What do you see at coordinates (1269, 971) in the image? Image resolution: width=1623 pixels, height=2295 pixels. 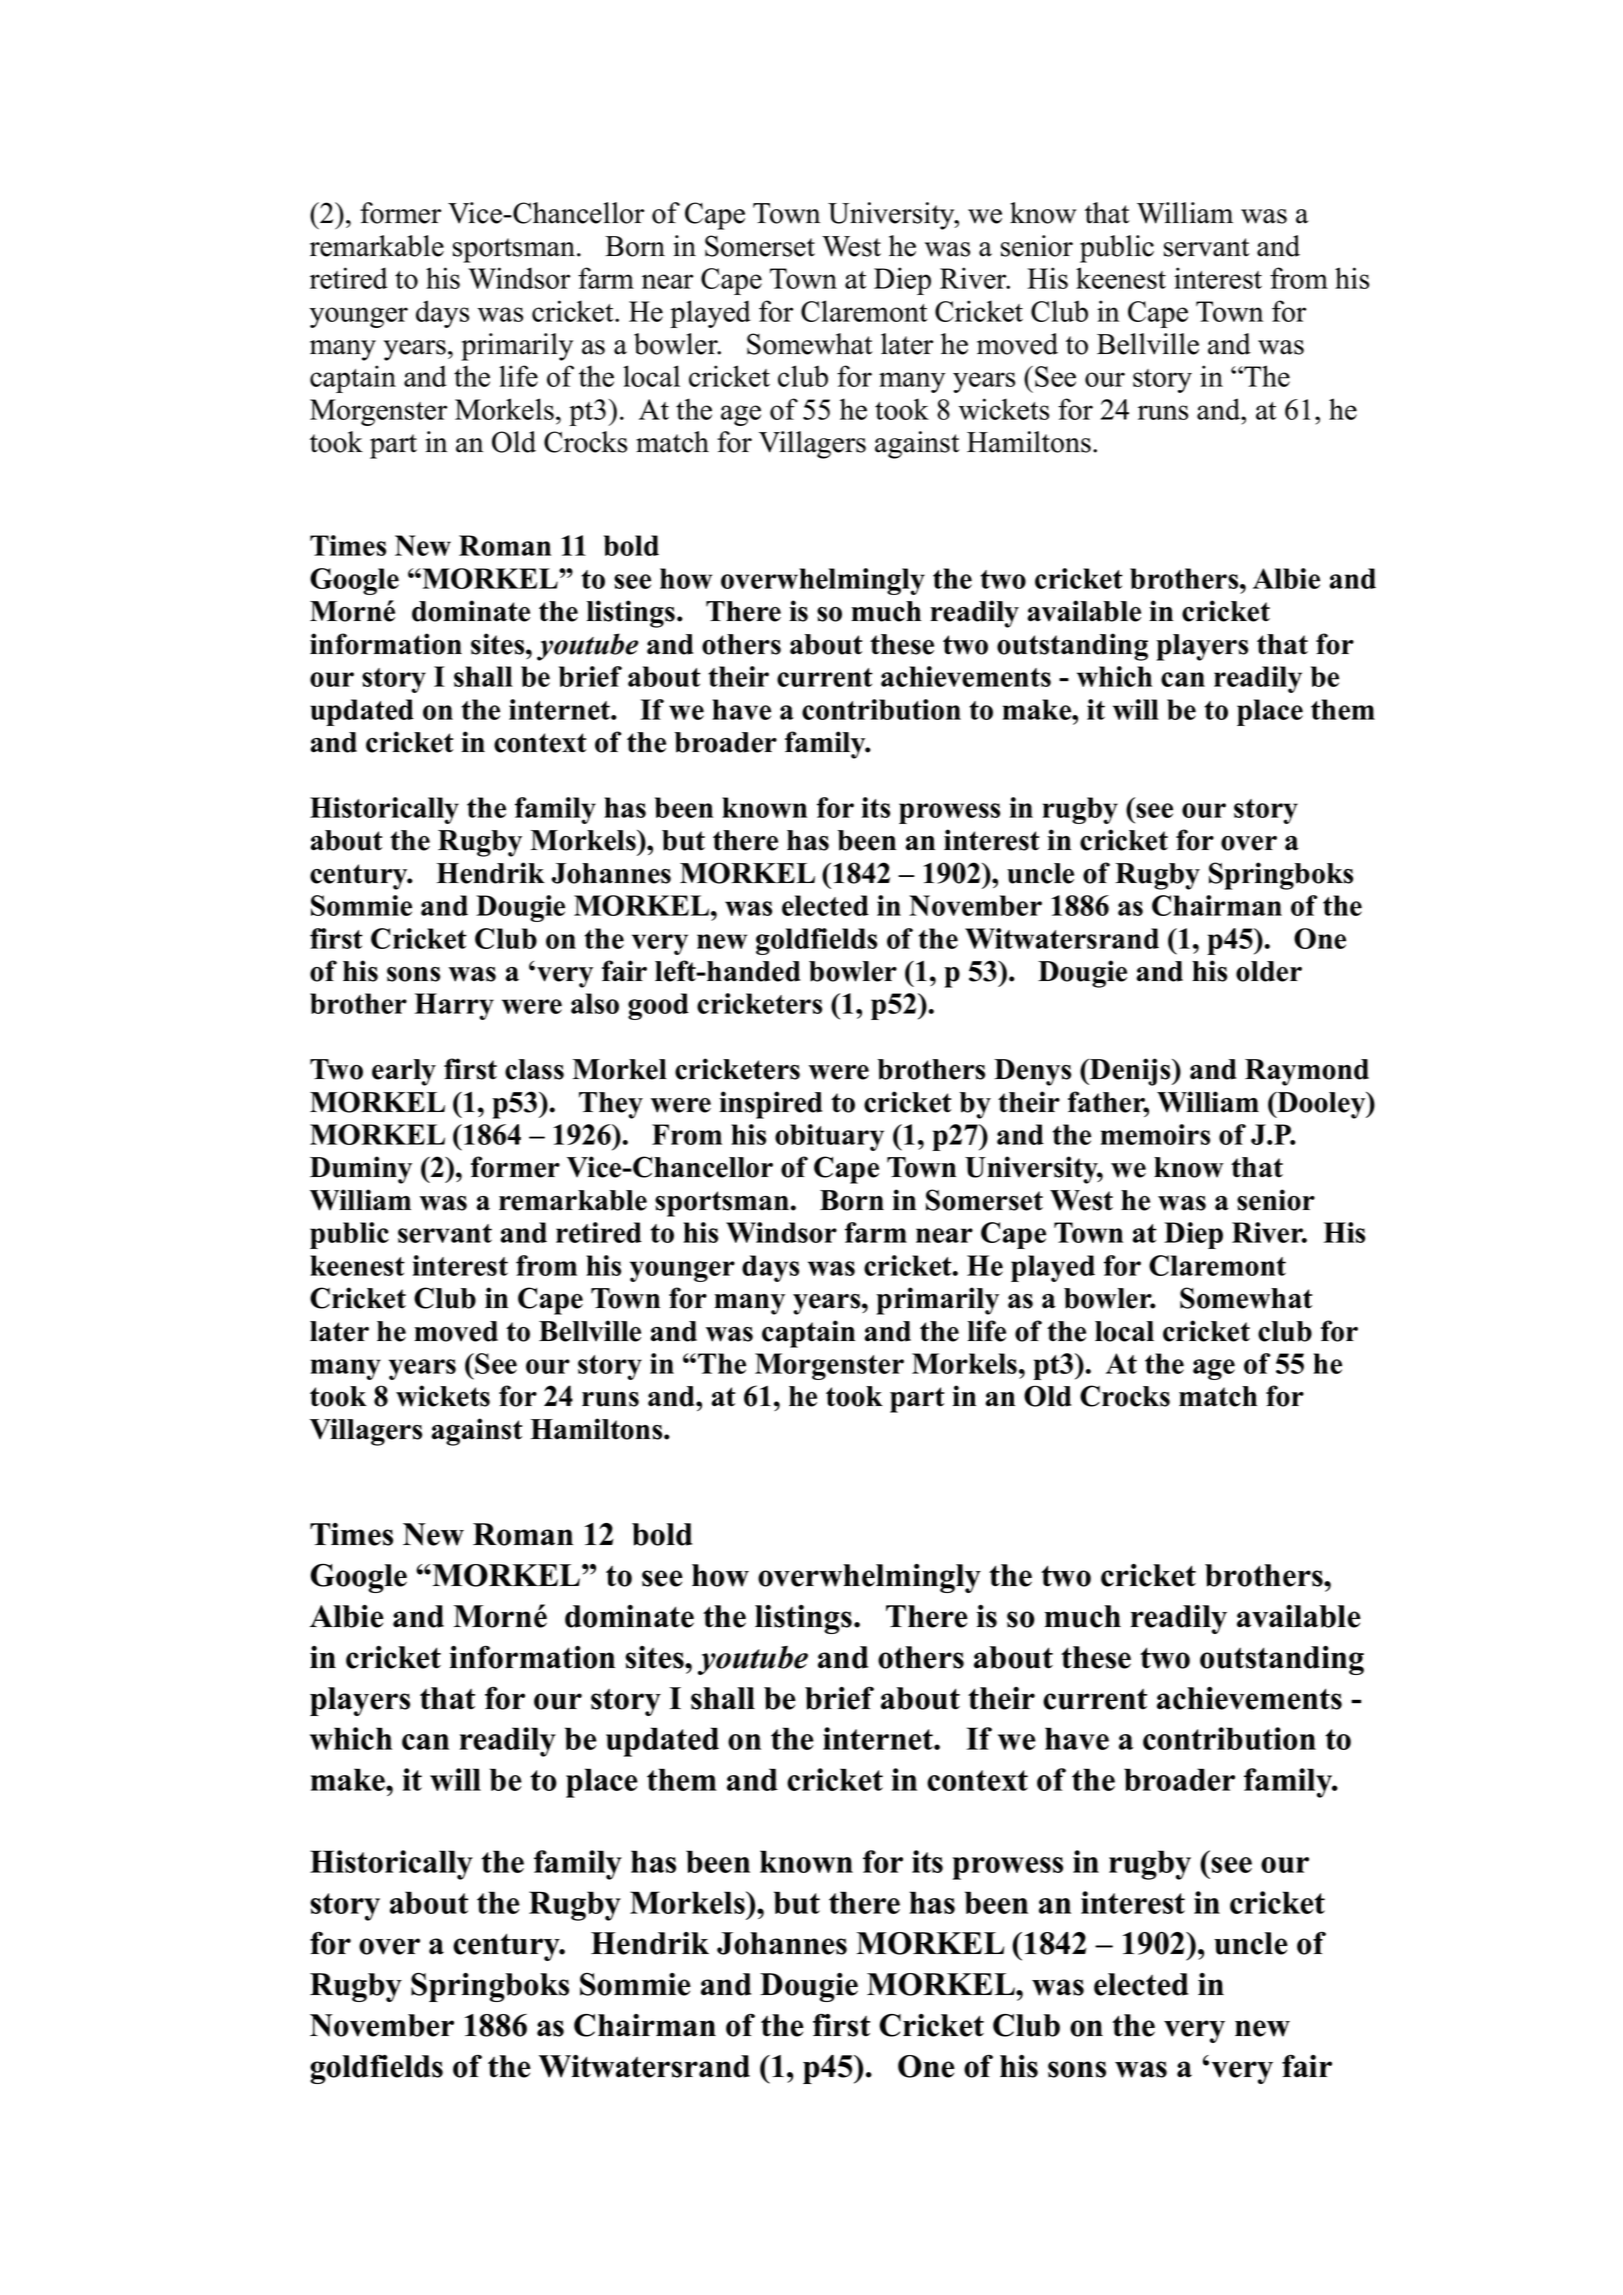 I see `older` at bounding box center [1269, 971].
